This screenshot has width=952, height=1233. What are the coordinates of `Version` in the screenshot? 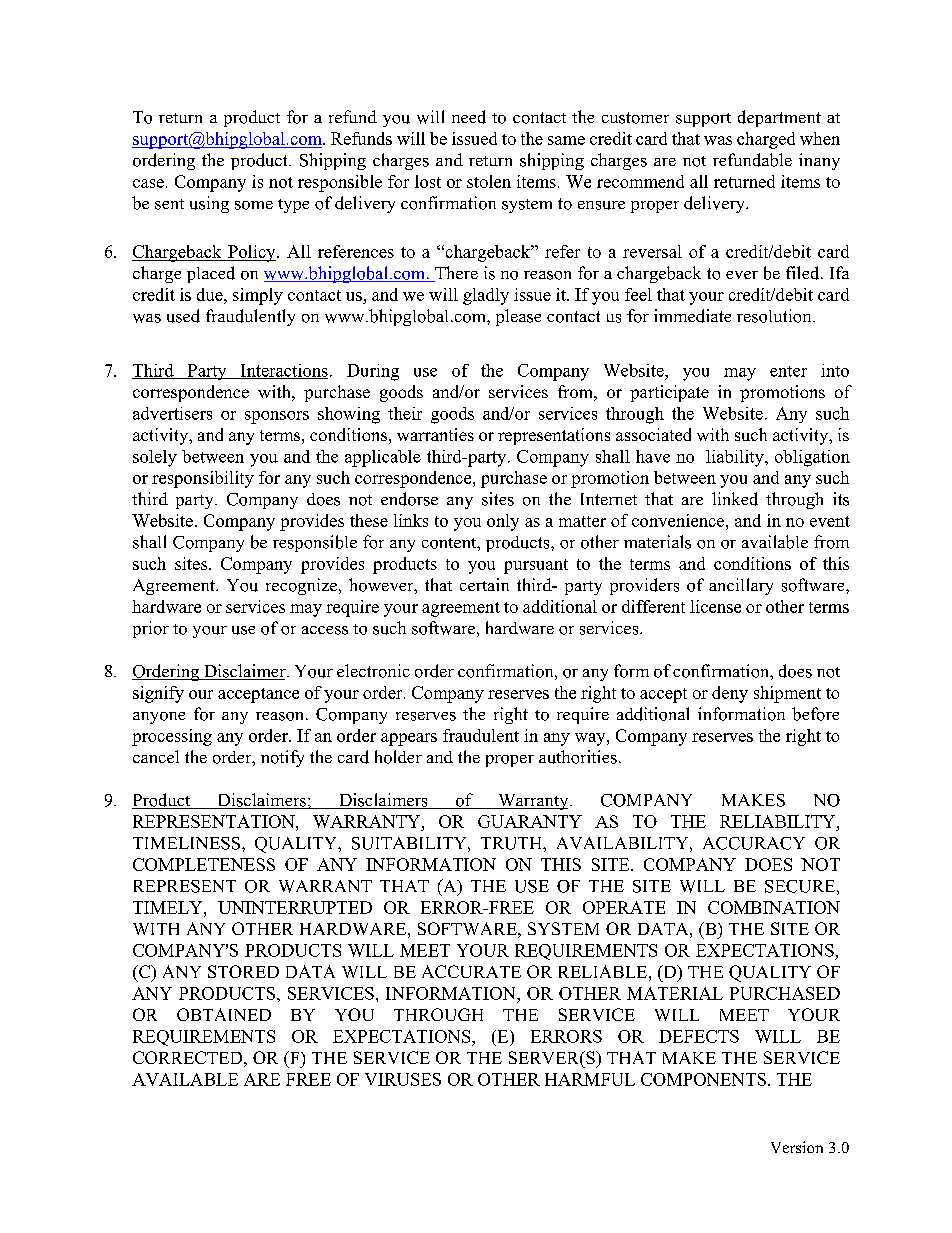 It's located at (797, 1147).
